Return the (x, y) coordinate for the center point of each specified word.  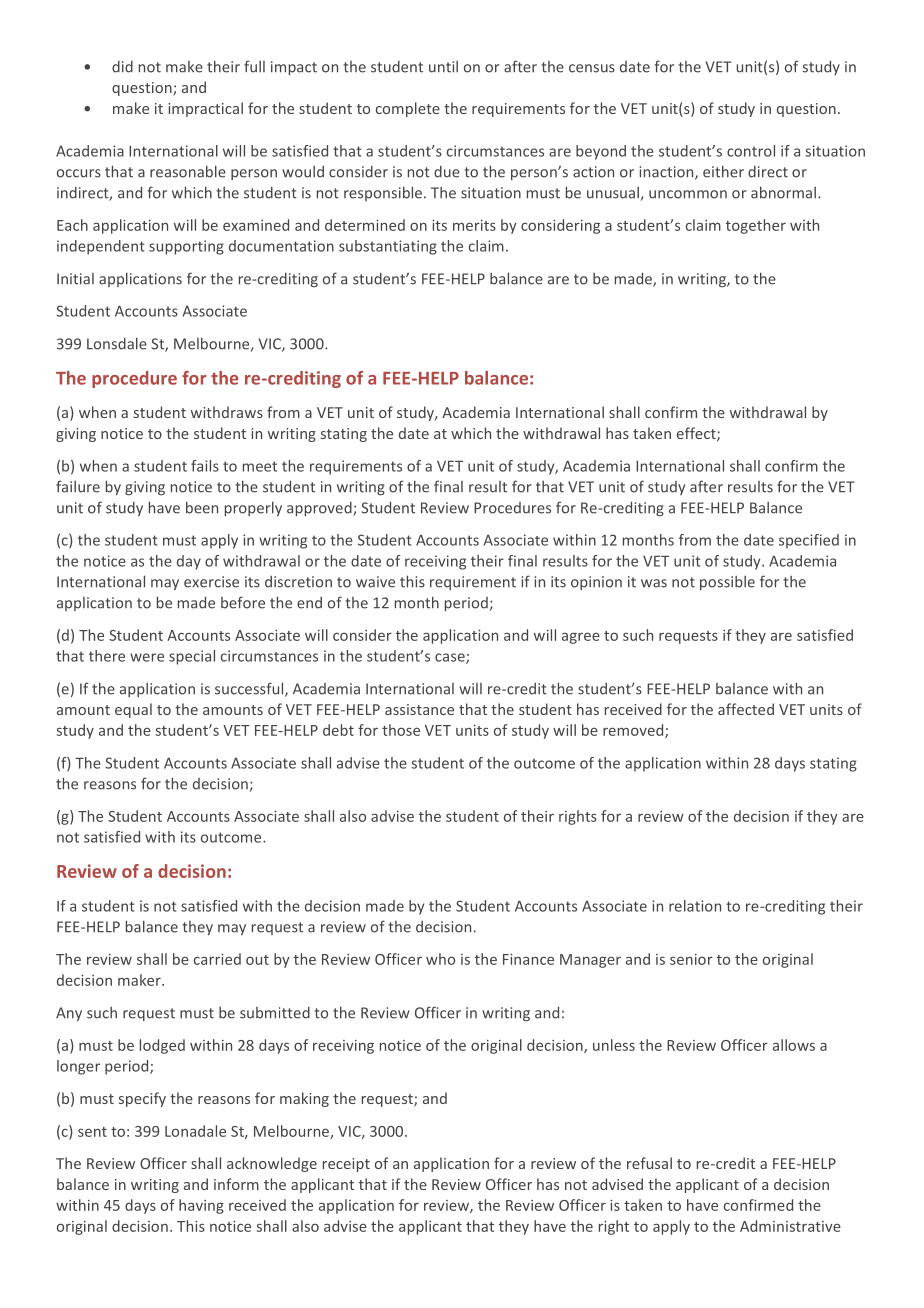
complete (408, 109)
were (147, 657)
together (756, 226)
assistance (419, 709)
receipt (346, 1165)
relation (695, 906)
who (440, 959)
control (751, 151)
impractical (205, 109)
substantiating (388, 247)
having (201, 1206)
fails (205, 466)
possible (727, 583)
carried (217, 959)
